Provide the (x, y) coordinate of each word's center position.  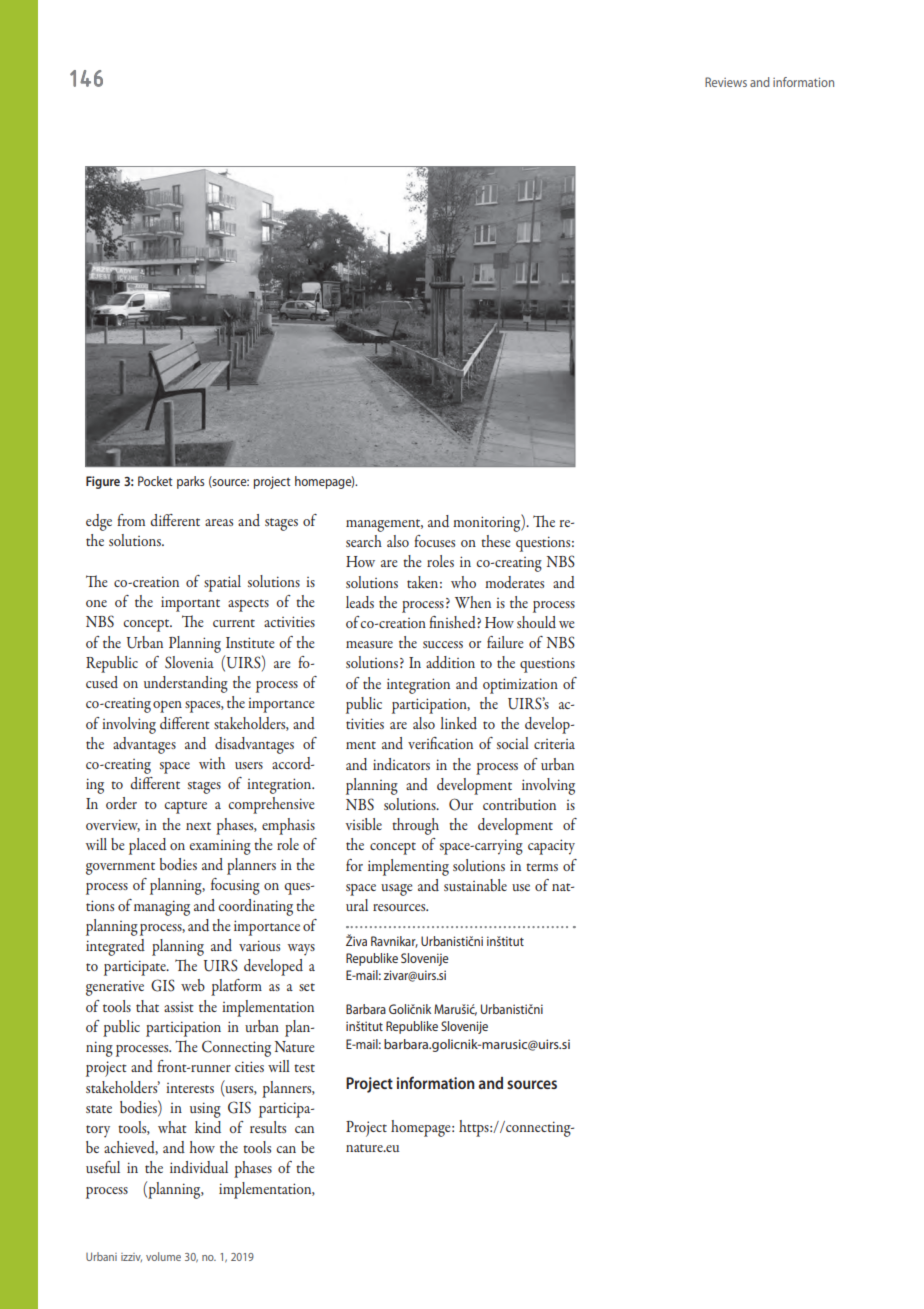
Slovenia (189, 662)
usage (396, 890)
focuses (434, 541)
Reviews (726, 82)
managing (162, 908)
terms (542, 867)
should (536, 622)
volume (163, 1256)
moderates (514, 582)
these (495, 541)
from (131, 520)
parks (190, 482)
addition (450, 662)
